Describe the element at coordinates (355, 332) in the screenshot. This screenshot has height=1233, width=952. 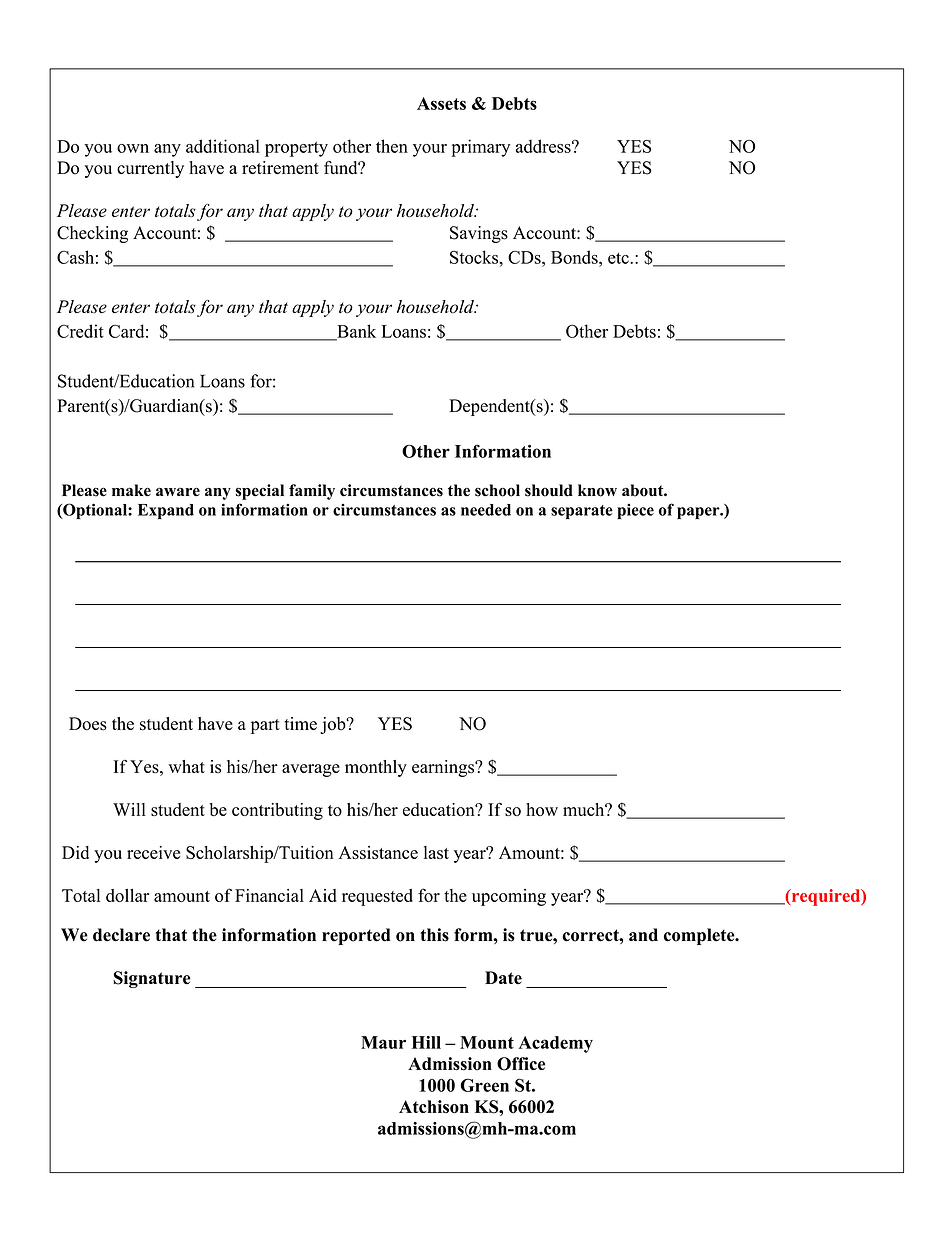
I see `Bank` at that location.
